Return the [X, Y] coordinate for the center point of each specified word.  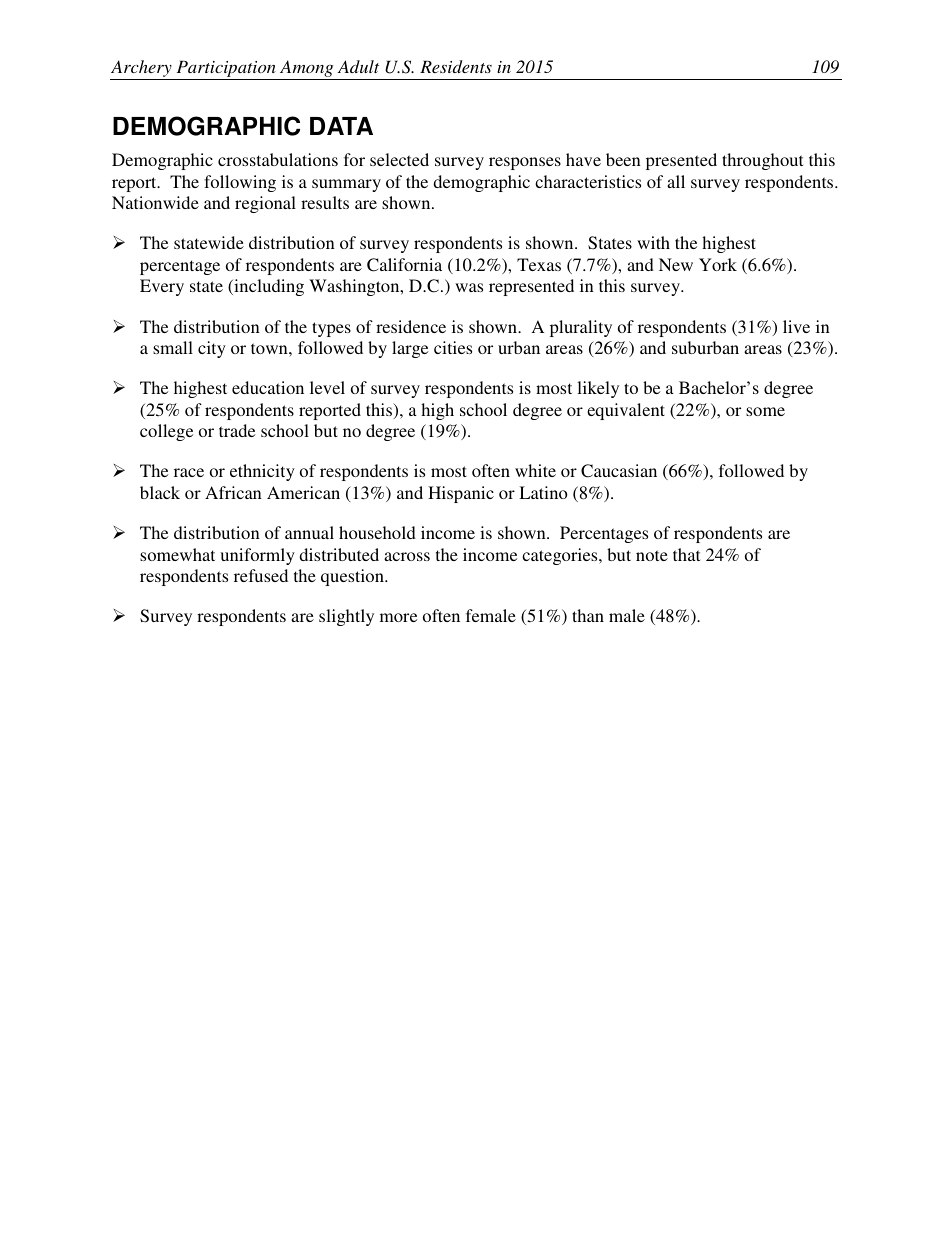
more [398, 617]
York [718, 264]
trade [237, 430]
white [535, 470]
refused [261, 575]
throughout [762, 161]
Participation [226, 68]
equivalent [626, 411]
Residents [456, 66]
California [404, 265]
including [268, 287]
